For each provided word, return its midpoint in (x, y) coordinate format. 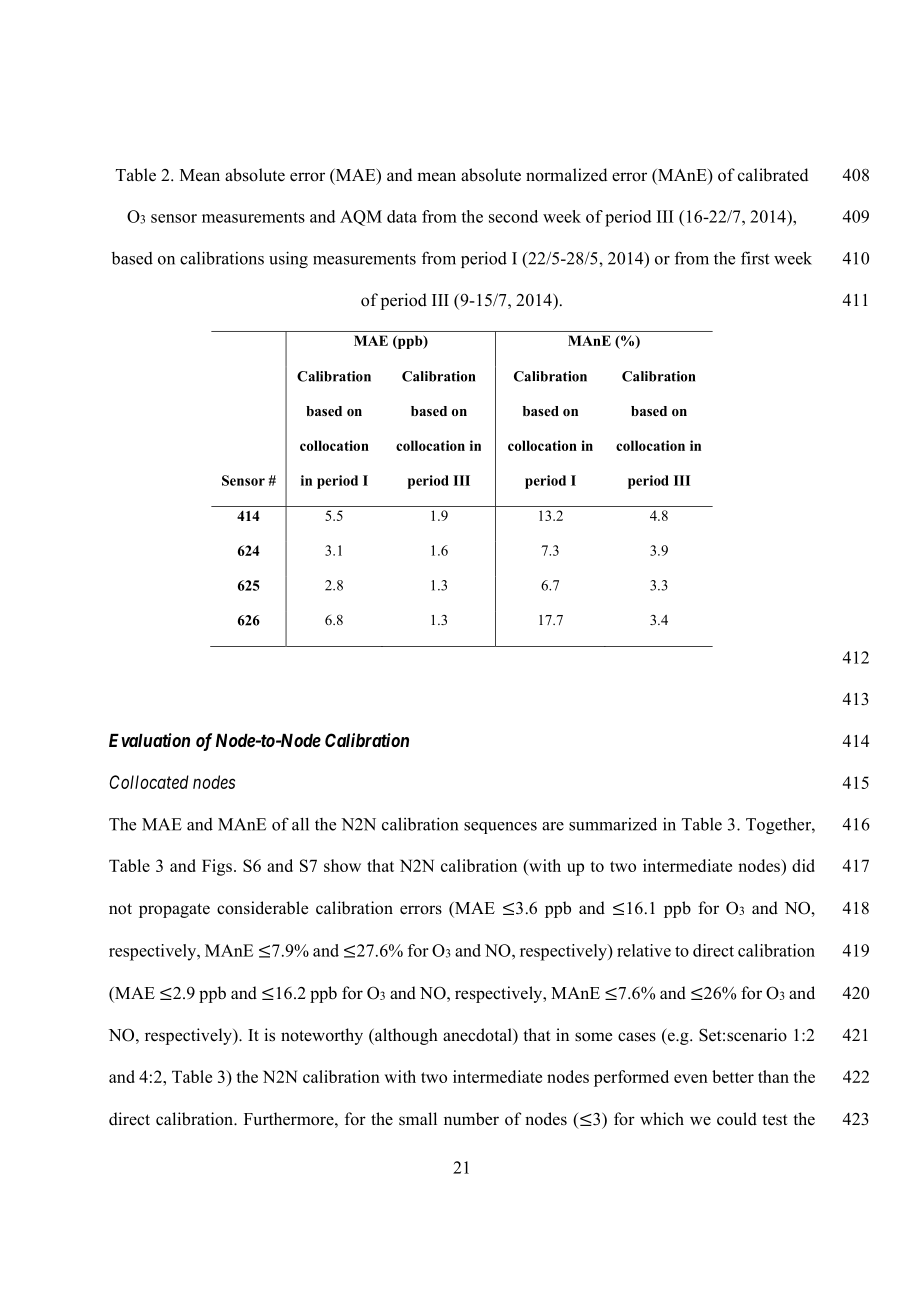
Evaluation (149, 740)
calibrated (773, 175)
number (471, 1119)
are (553, 826)
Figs (217, 867)
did (803, 865)
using (288, 259)
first (755, 258)
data (402, 216)
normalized (567, 175)
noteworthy (322, 1036)
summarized (613, 824)
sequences (500, 828)
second (513, 216)
